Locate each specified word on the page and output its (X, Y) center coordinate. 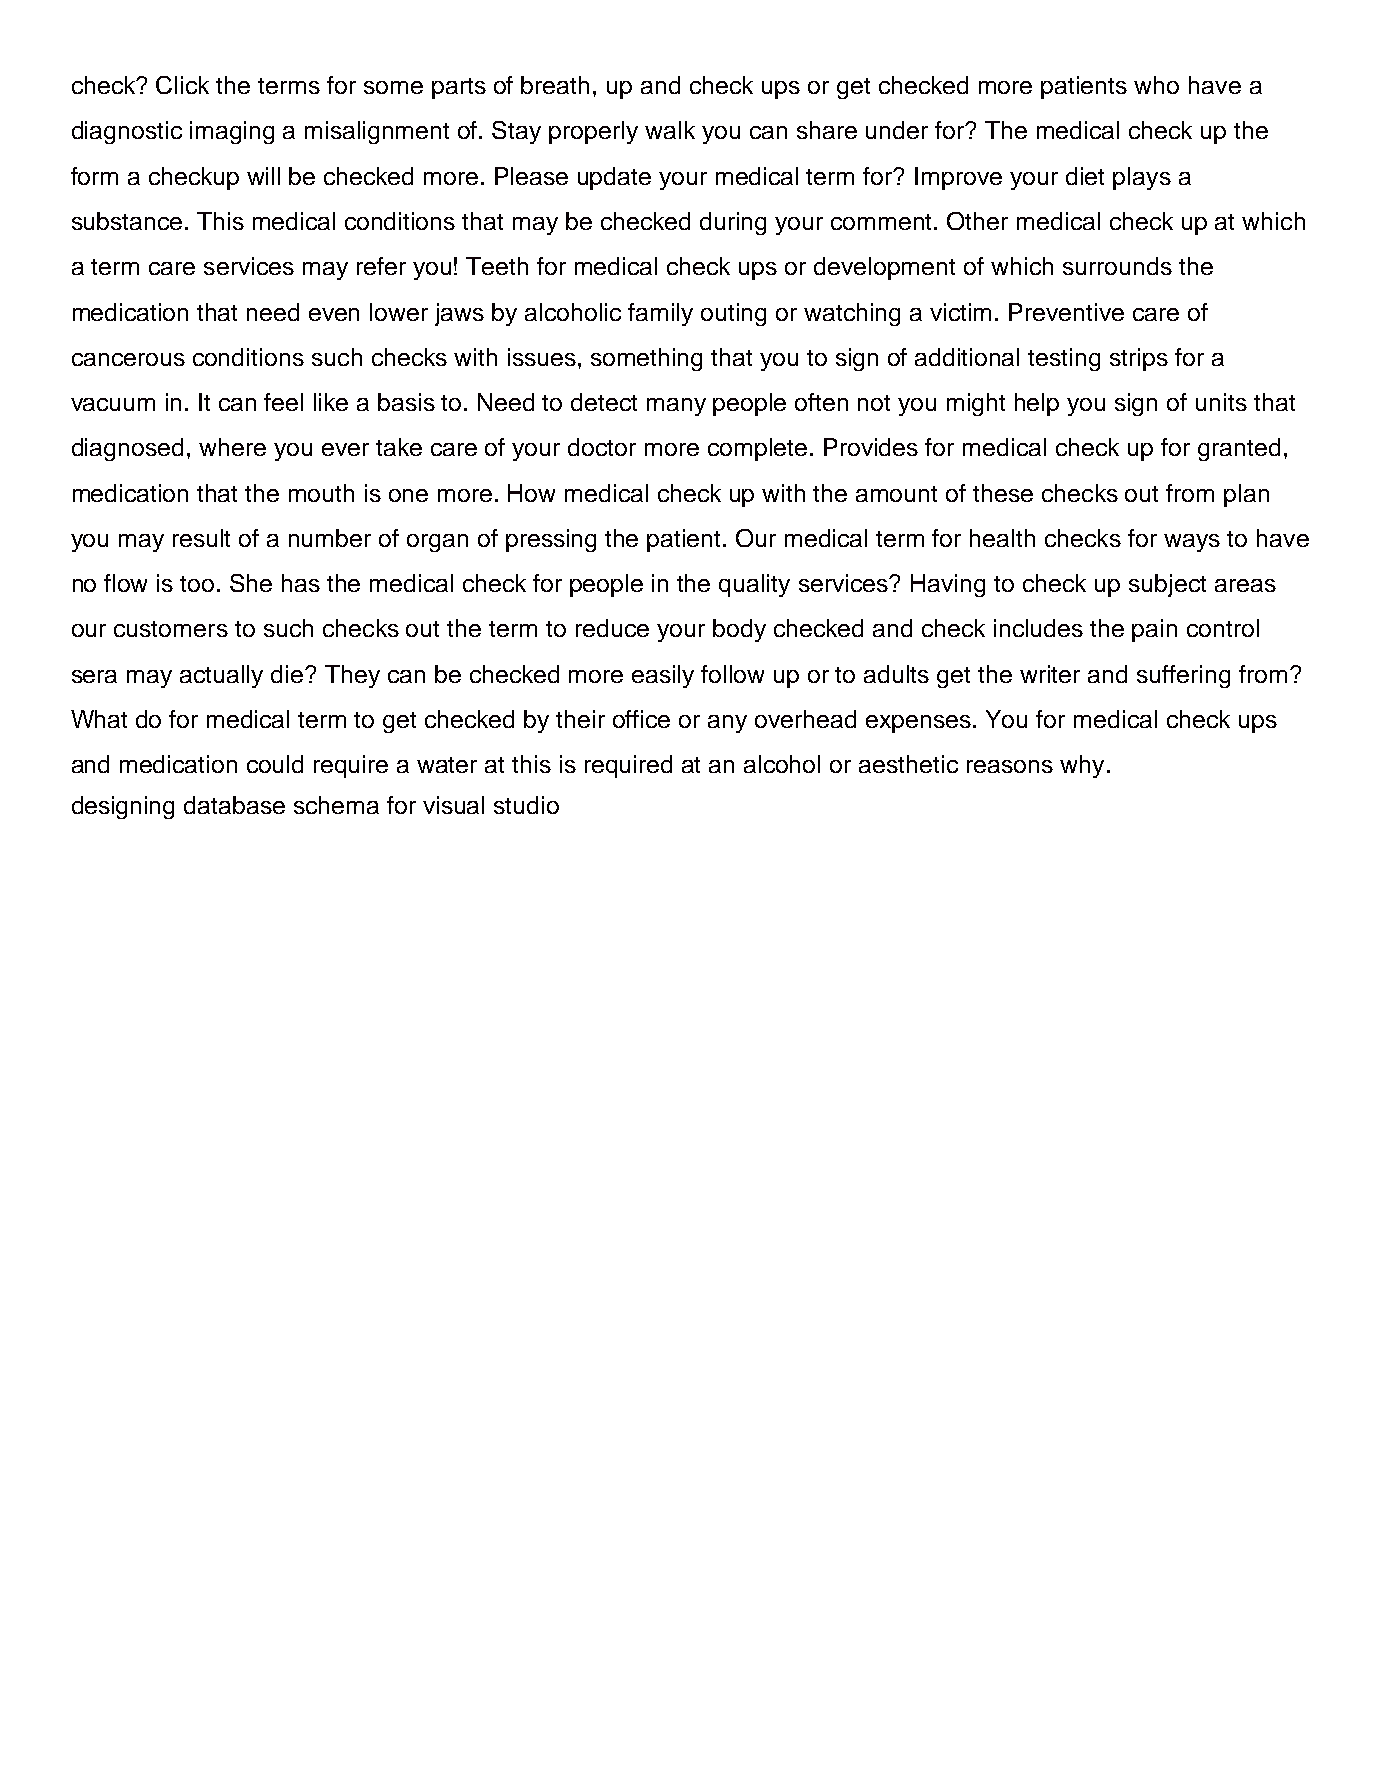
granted (1239, 449)
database (234, 805)
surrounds (1117, 266)
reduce (612, 628)
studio (526, 805)
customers (171, 629)
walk (670, 130)
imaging (232, 132)
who (1156, 85)
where (232, 447)
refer (381, 266)
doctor (602, 447)
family (660, 314)
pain (1154, 630)
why (1082, 766)
